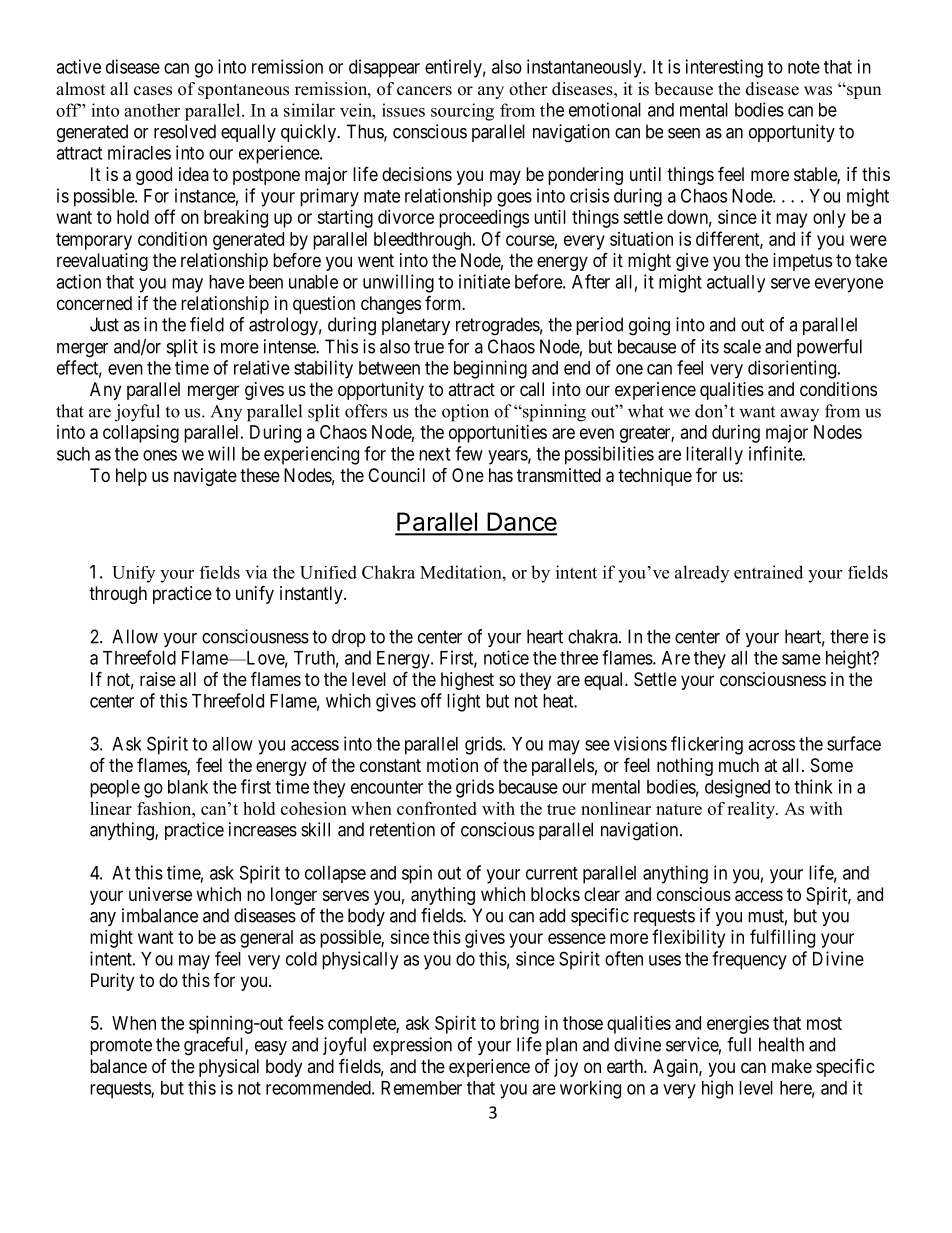 This document has height=1233, width=952. I want to click on entrained, so click(768, 572).
